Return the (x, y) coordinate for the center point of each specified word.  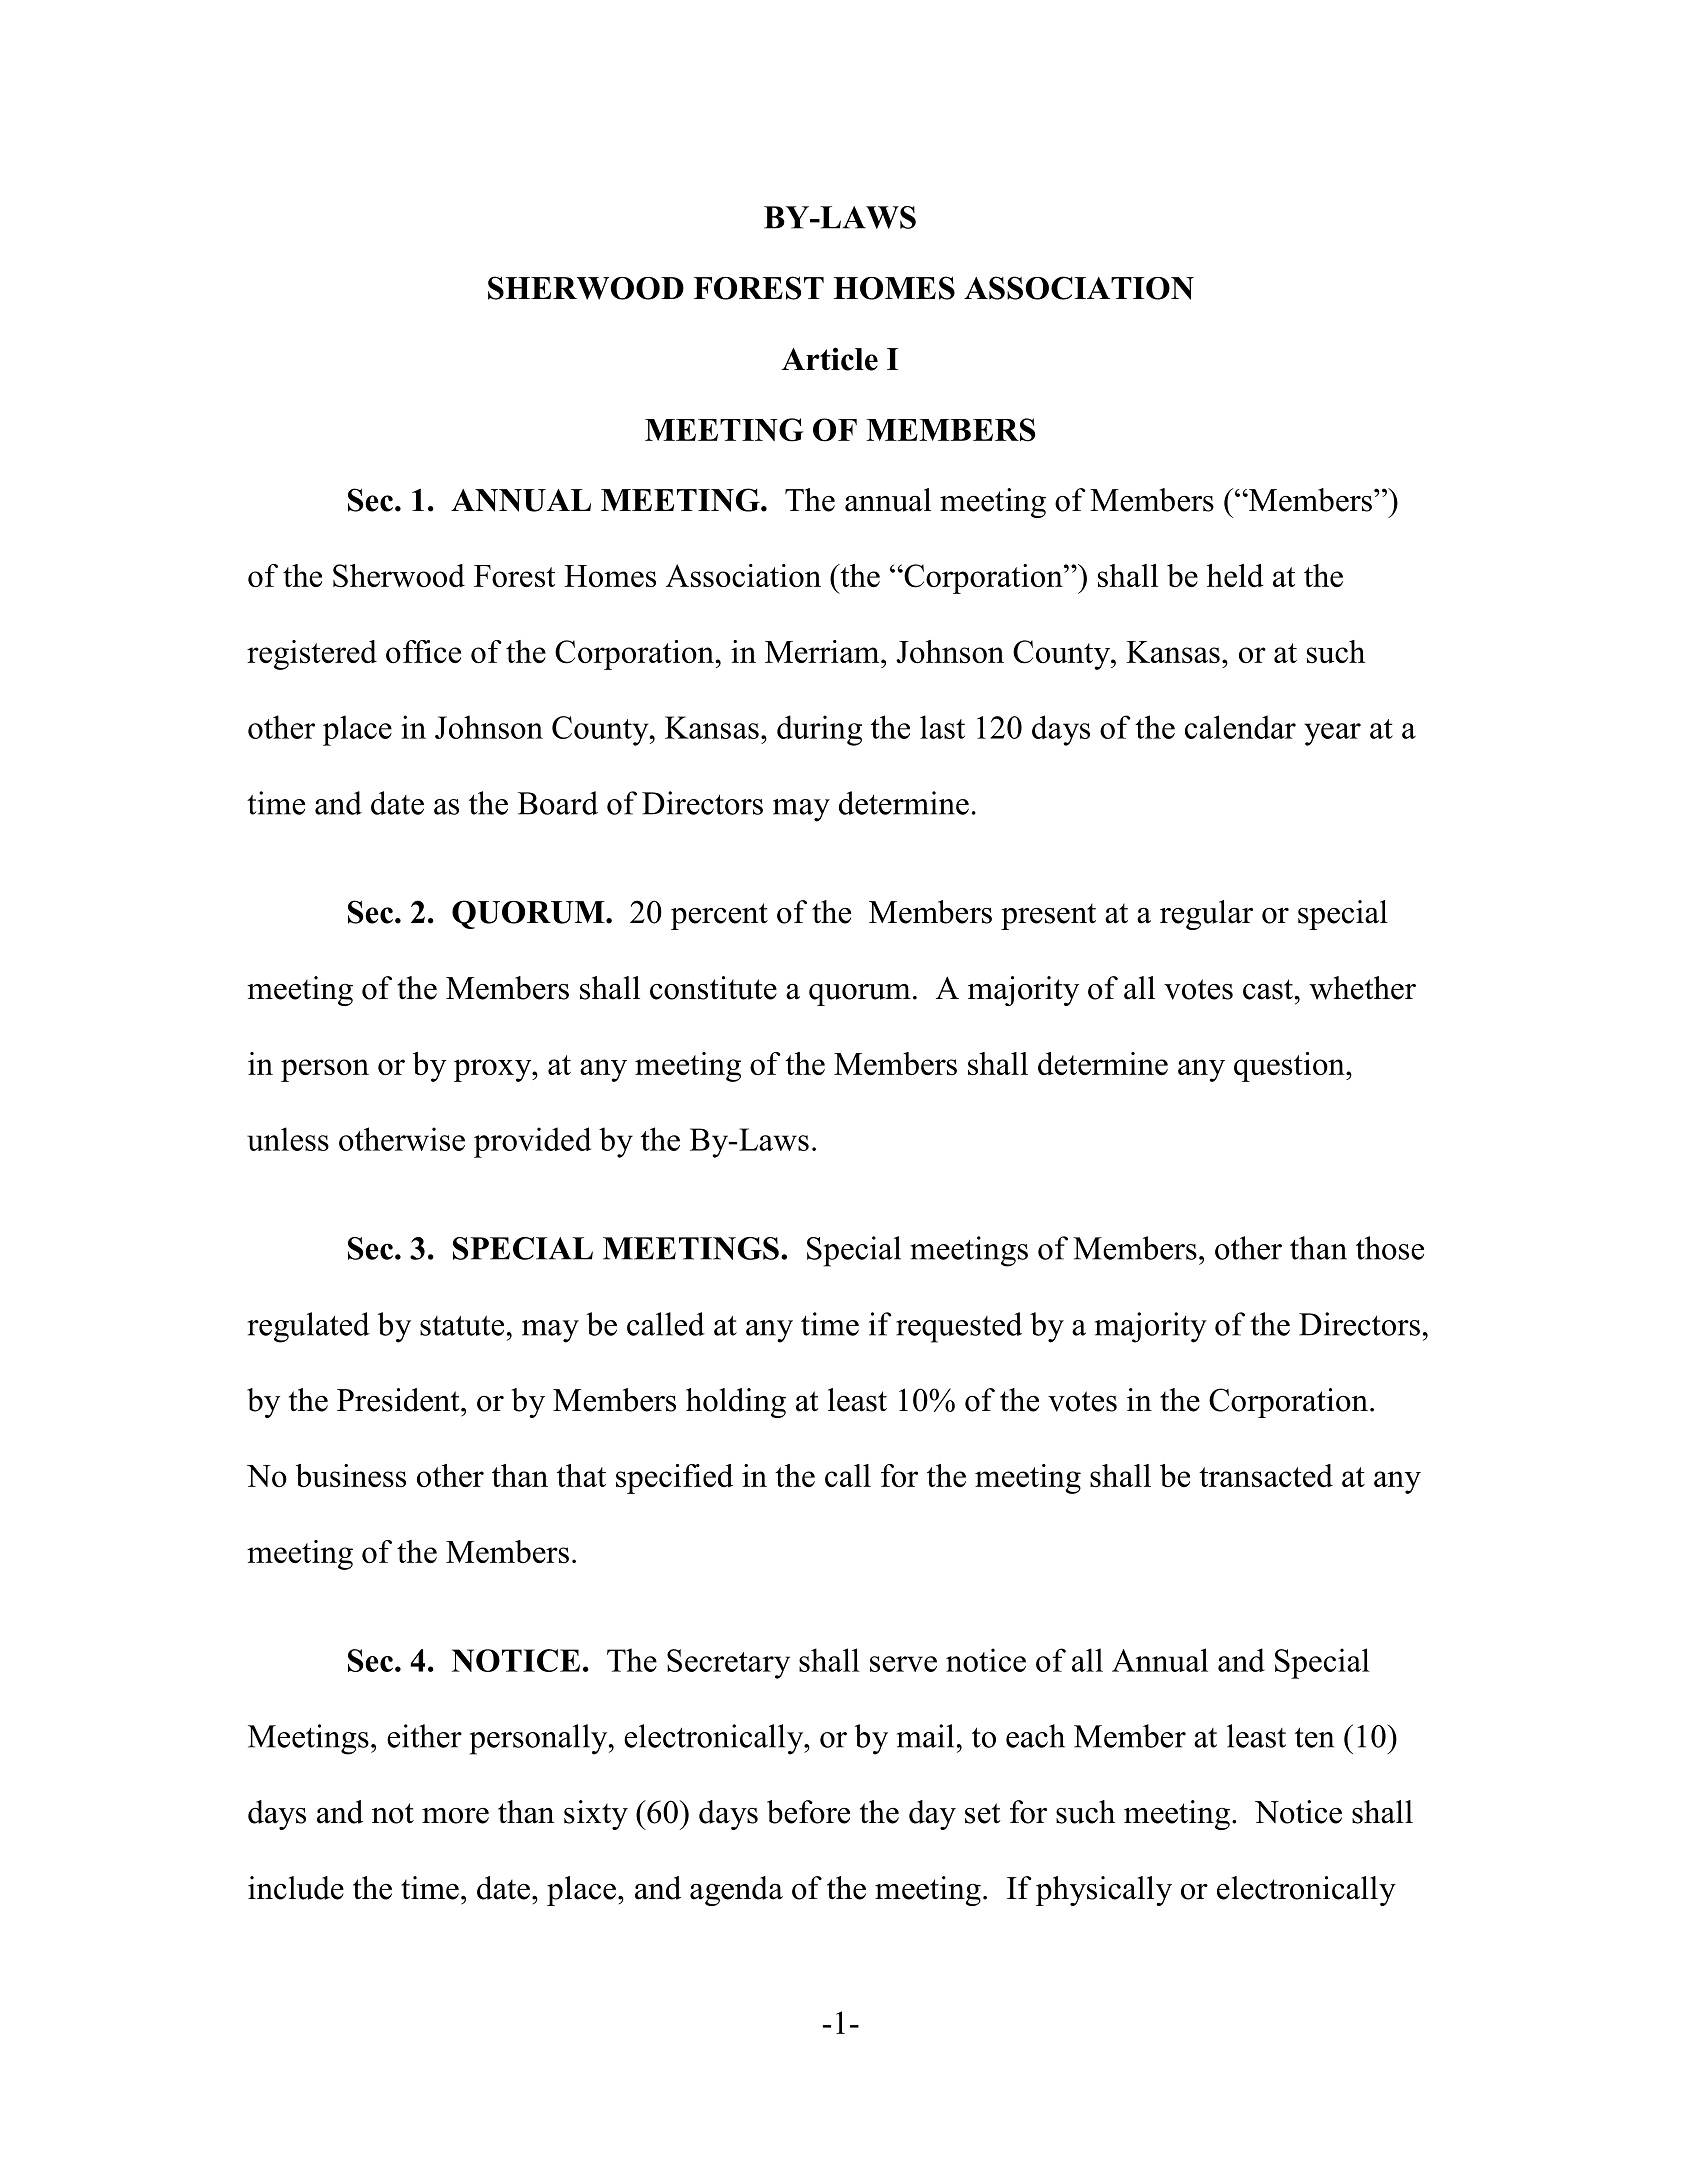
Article (830, 359)
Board (558, 803)
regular (1206, 915)
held (1235, 575)
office (423, 651)
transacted (1266, 1475)
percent (719, 916)
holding (736, 1403)
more (455, 1816)
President (399, 1400)
